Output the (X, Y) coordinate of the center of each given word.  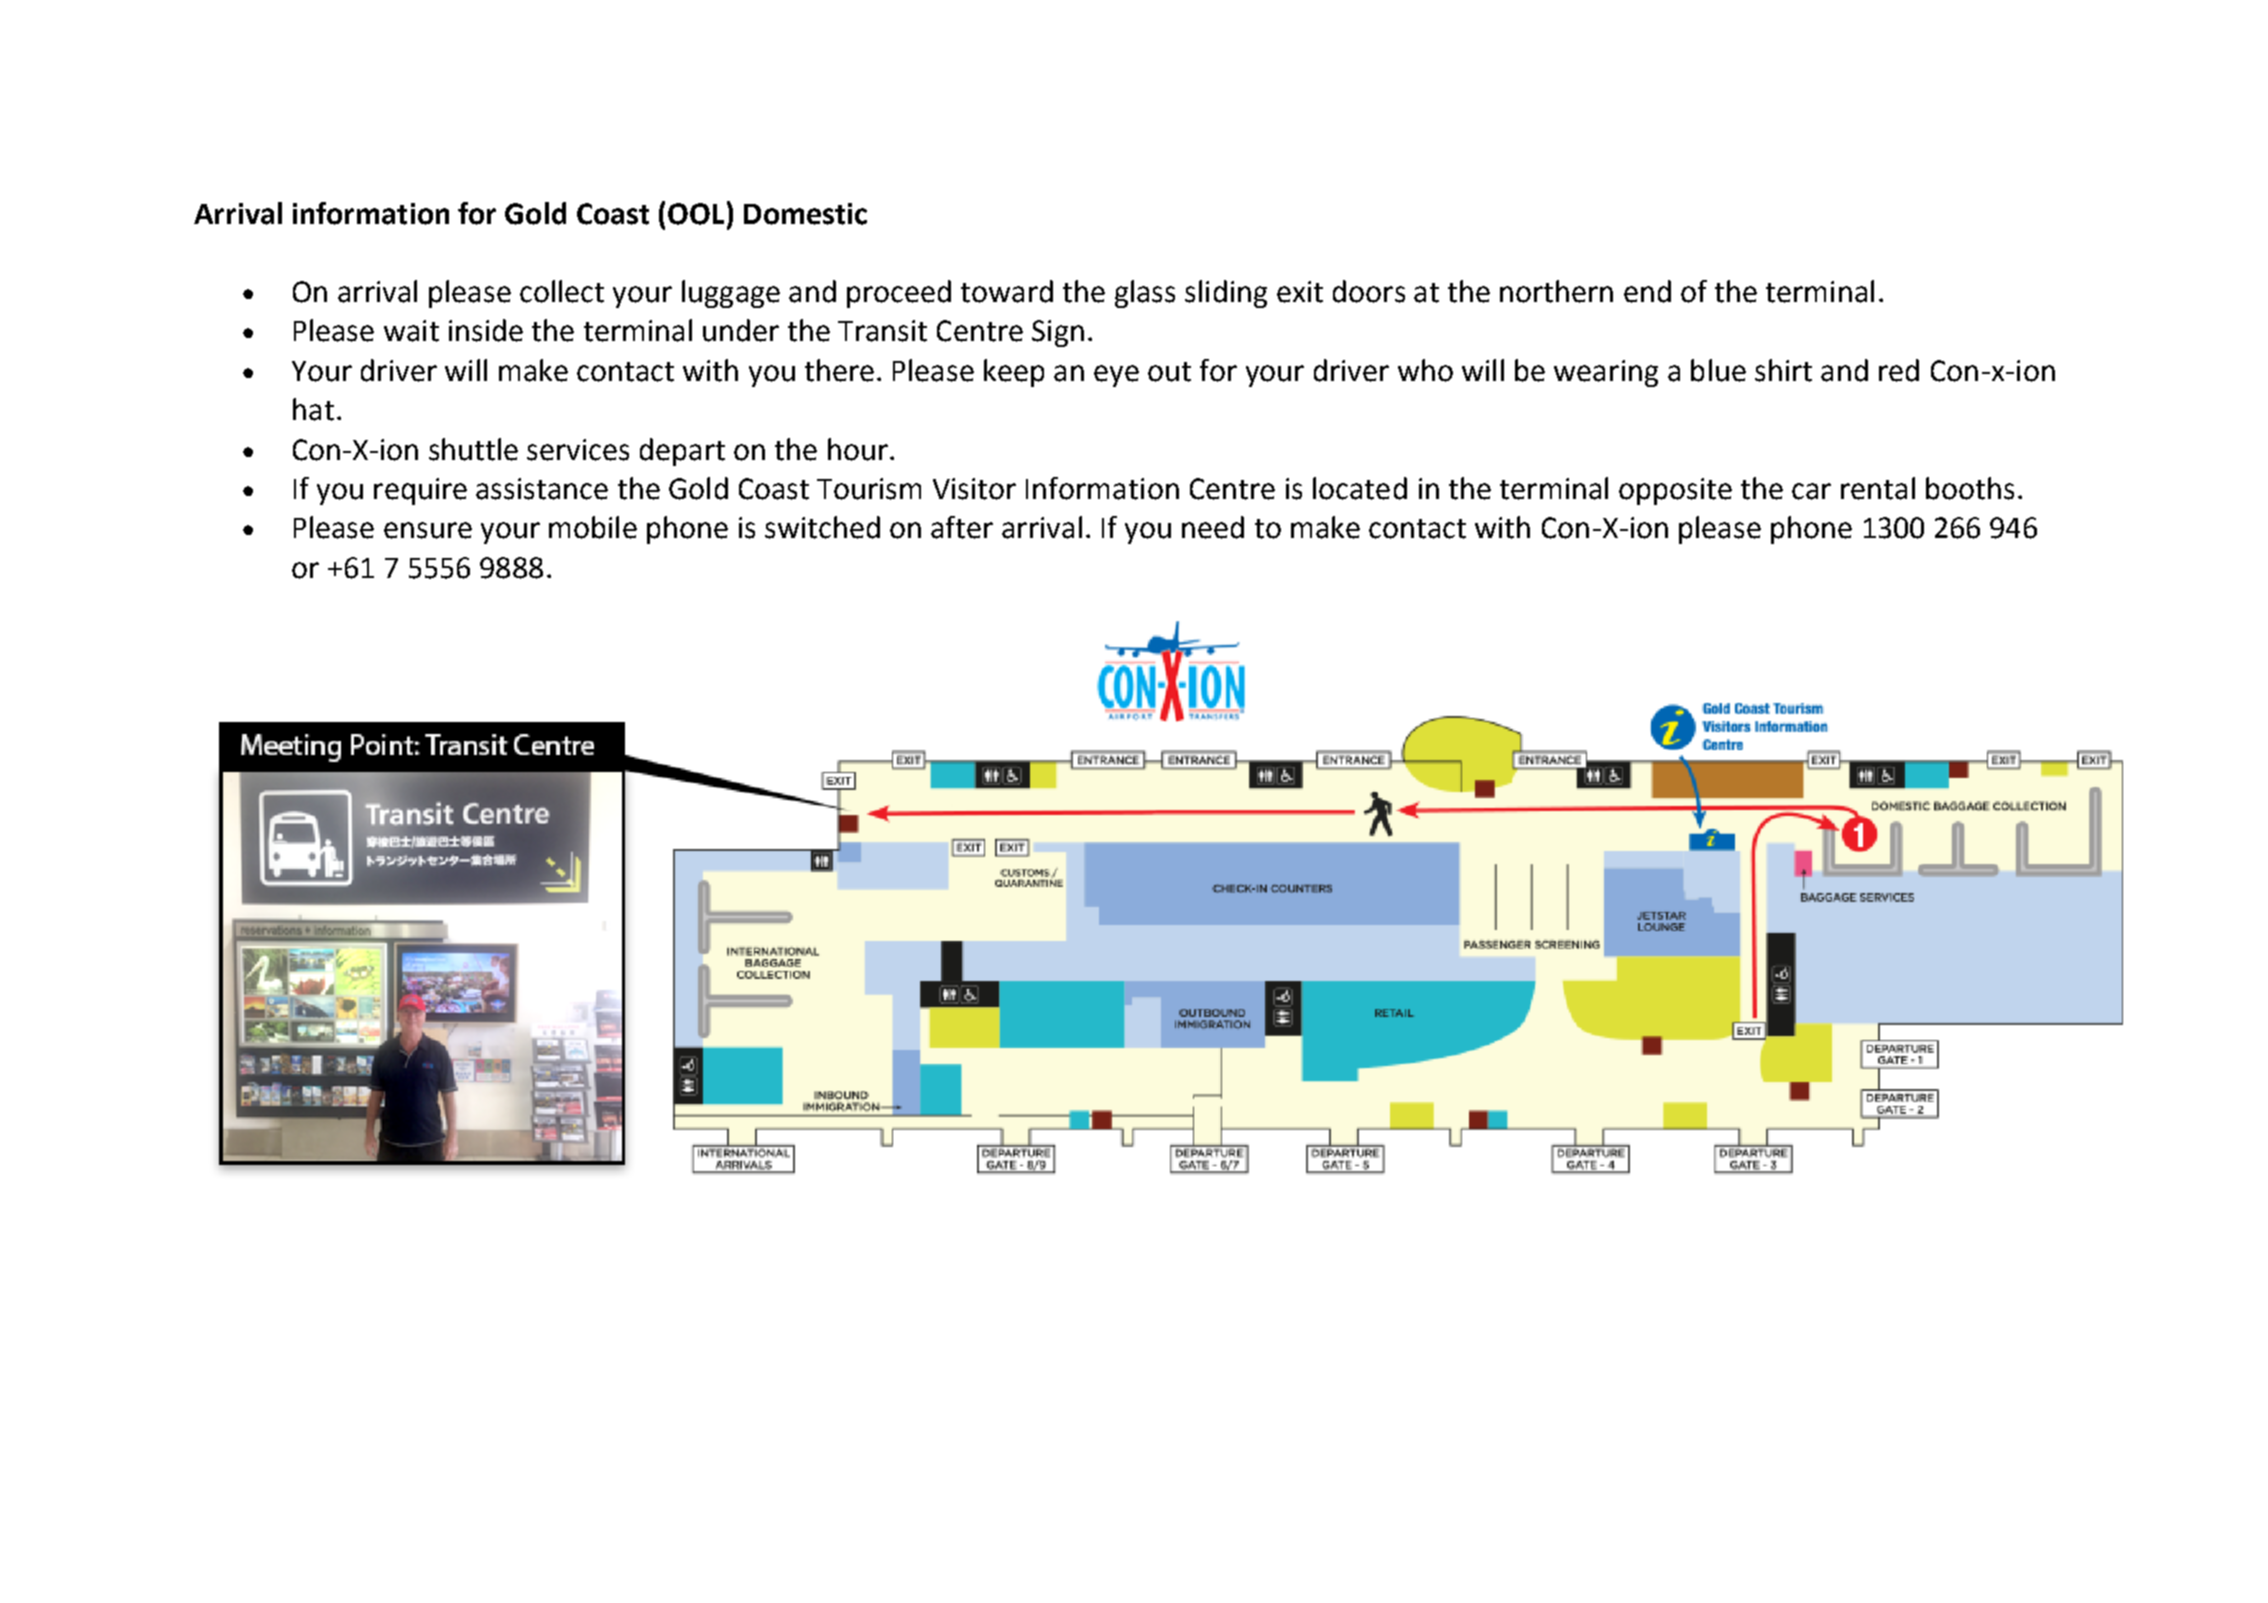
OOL (696, 214)
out (1169, 372)
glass (1145, 294)
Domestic (805, 214)
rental (1878, 488)
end (1647, 291)
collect (562, 291)
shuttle (473, 449)
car (1811, 491)
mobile (593, 527)
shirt (1783, 370)
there (839, 370)
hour (858, 449)
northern (1556, 291)
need (1213, 527)
